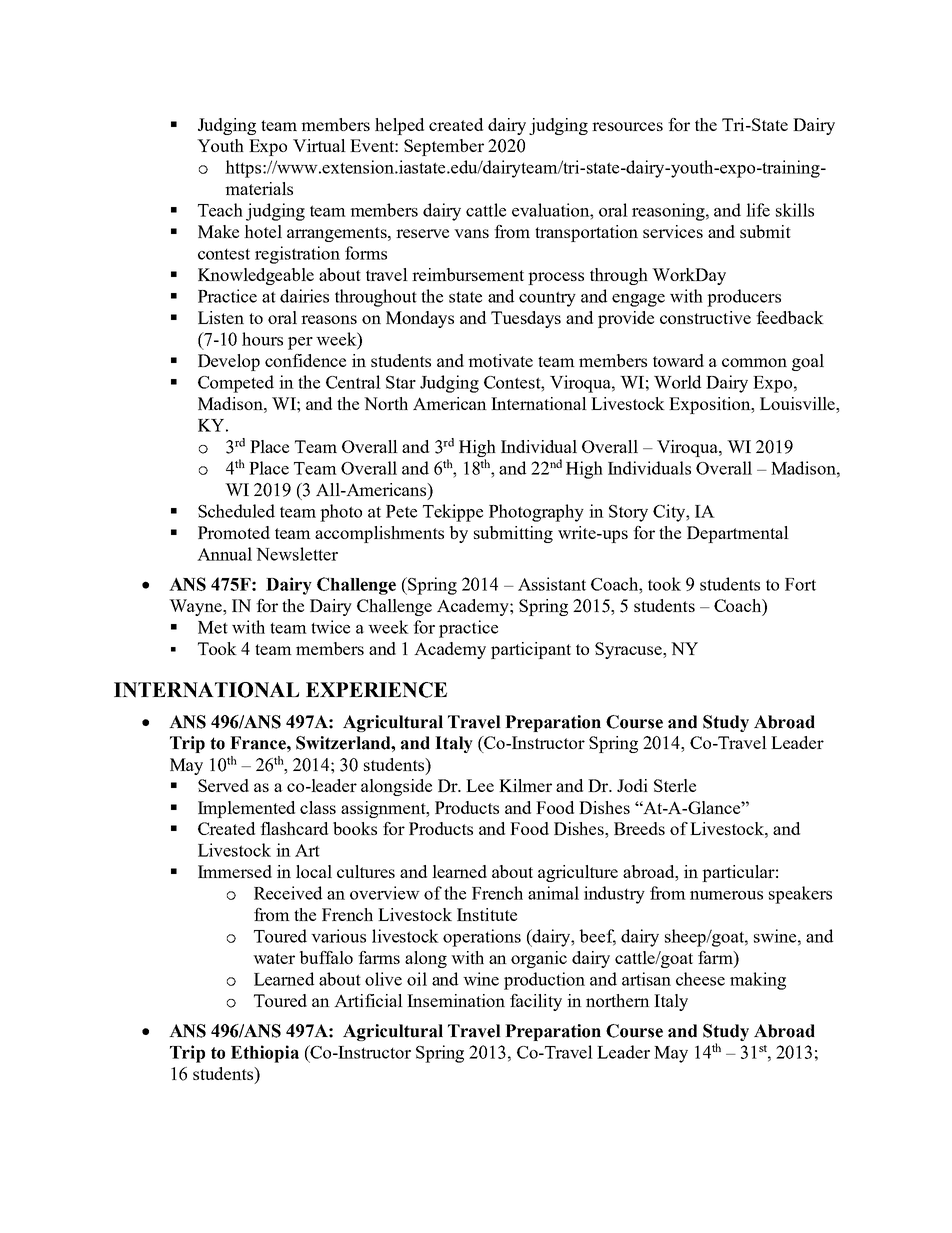 The height and width of the screenshot is (1233, 952). I want to click on September, so click(444, 147).
